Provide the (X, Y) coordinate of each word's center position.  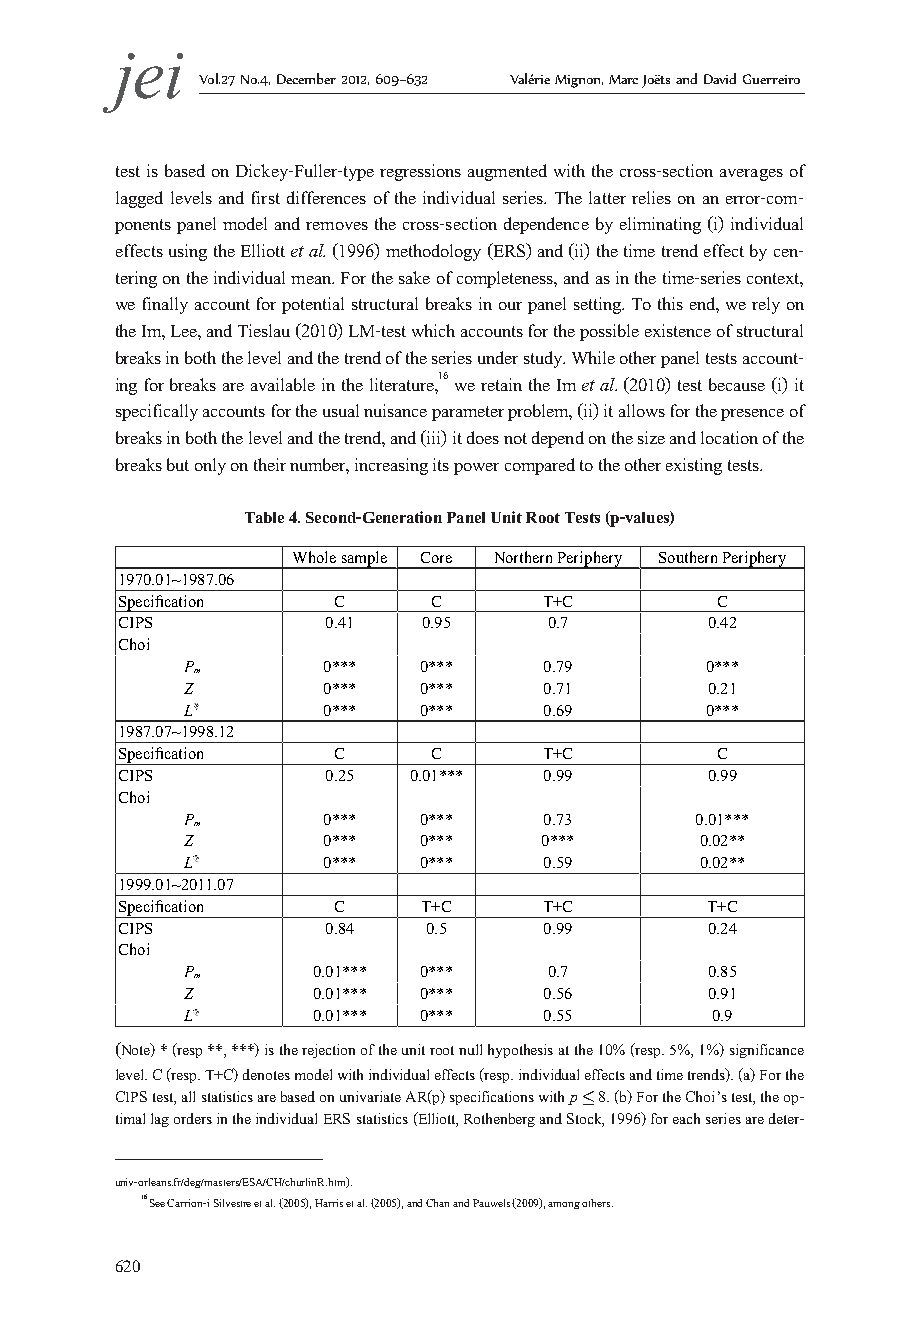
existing (694, 466)
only (210, 466)
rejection (328, 1051)
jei (143, 83)
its (441, 464)
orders (193, 1118)
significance (767, 1051)
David (720, 78)
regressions (420, 172)
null (470, 1049)
